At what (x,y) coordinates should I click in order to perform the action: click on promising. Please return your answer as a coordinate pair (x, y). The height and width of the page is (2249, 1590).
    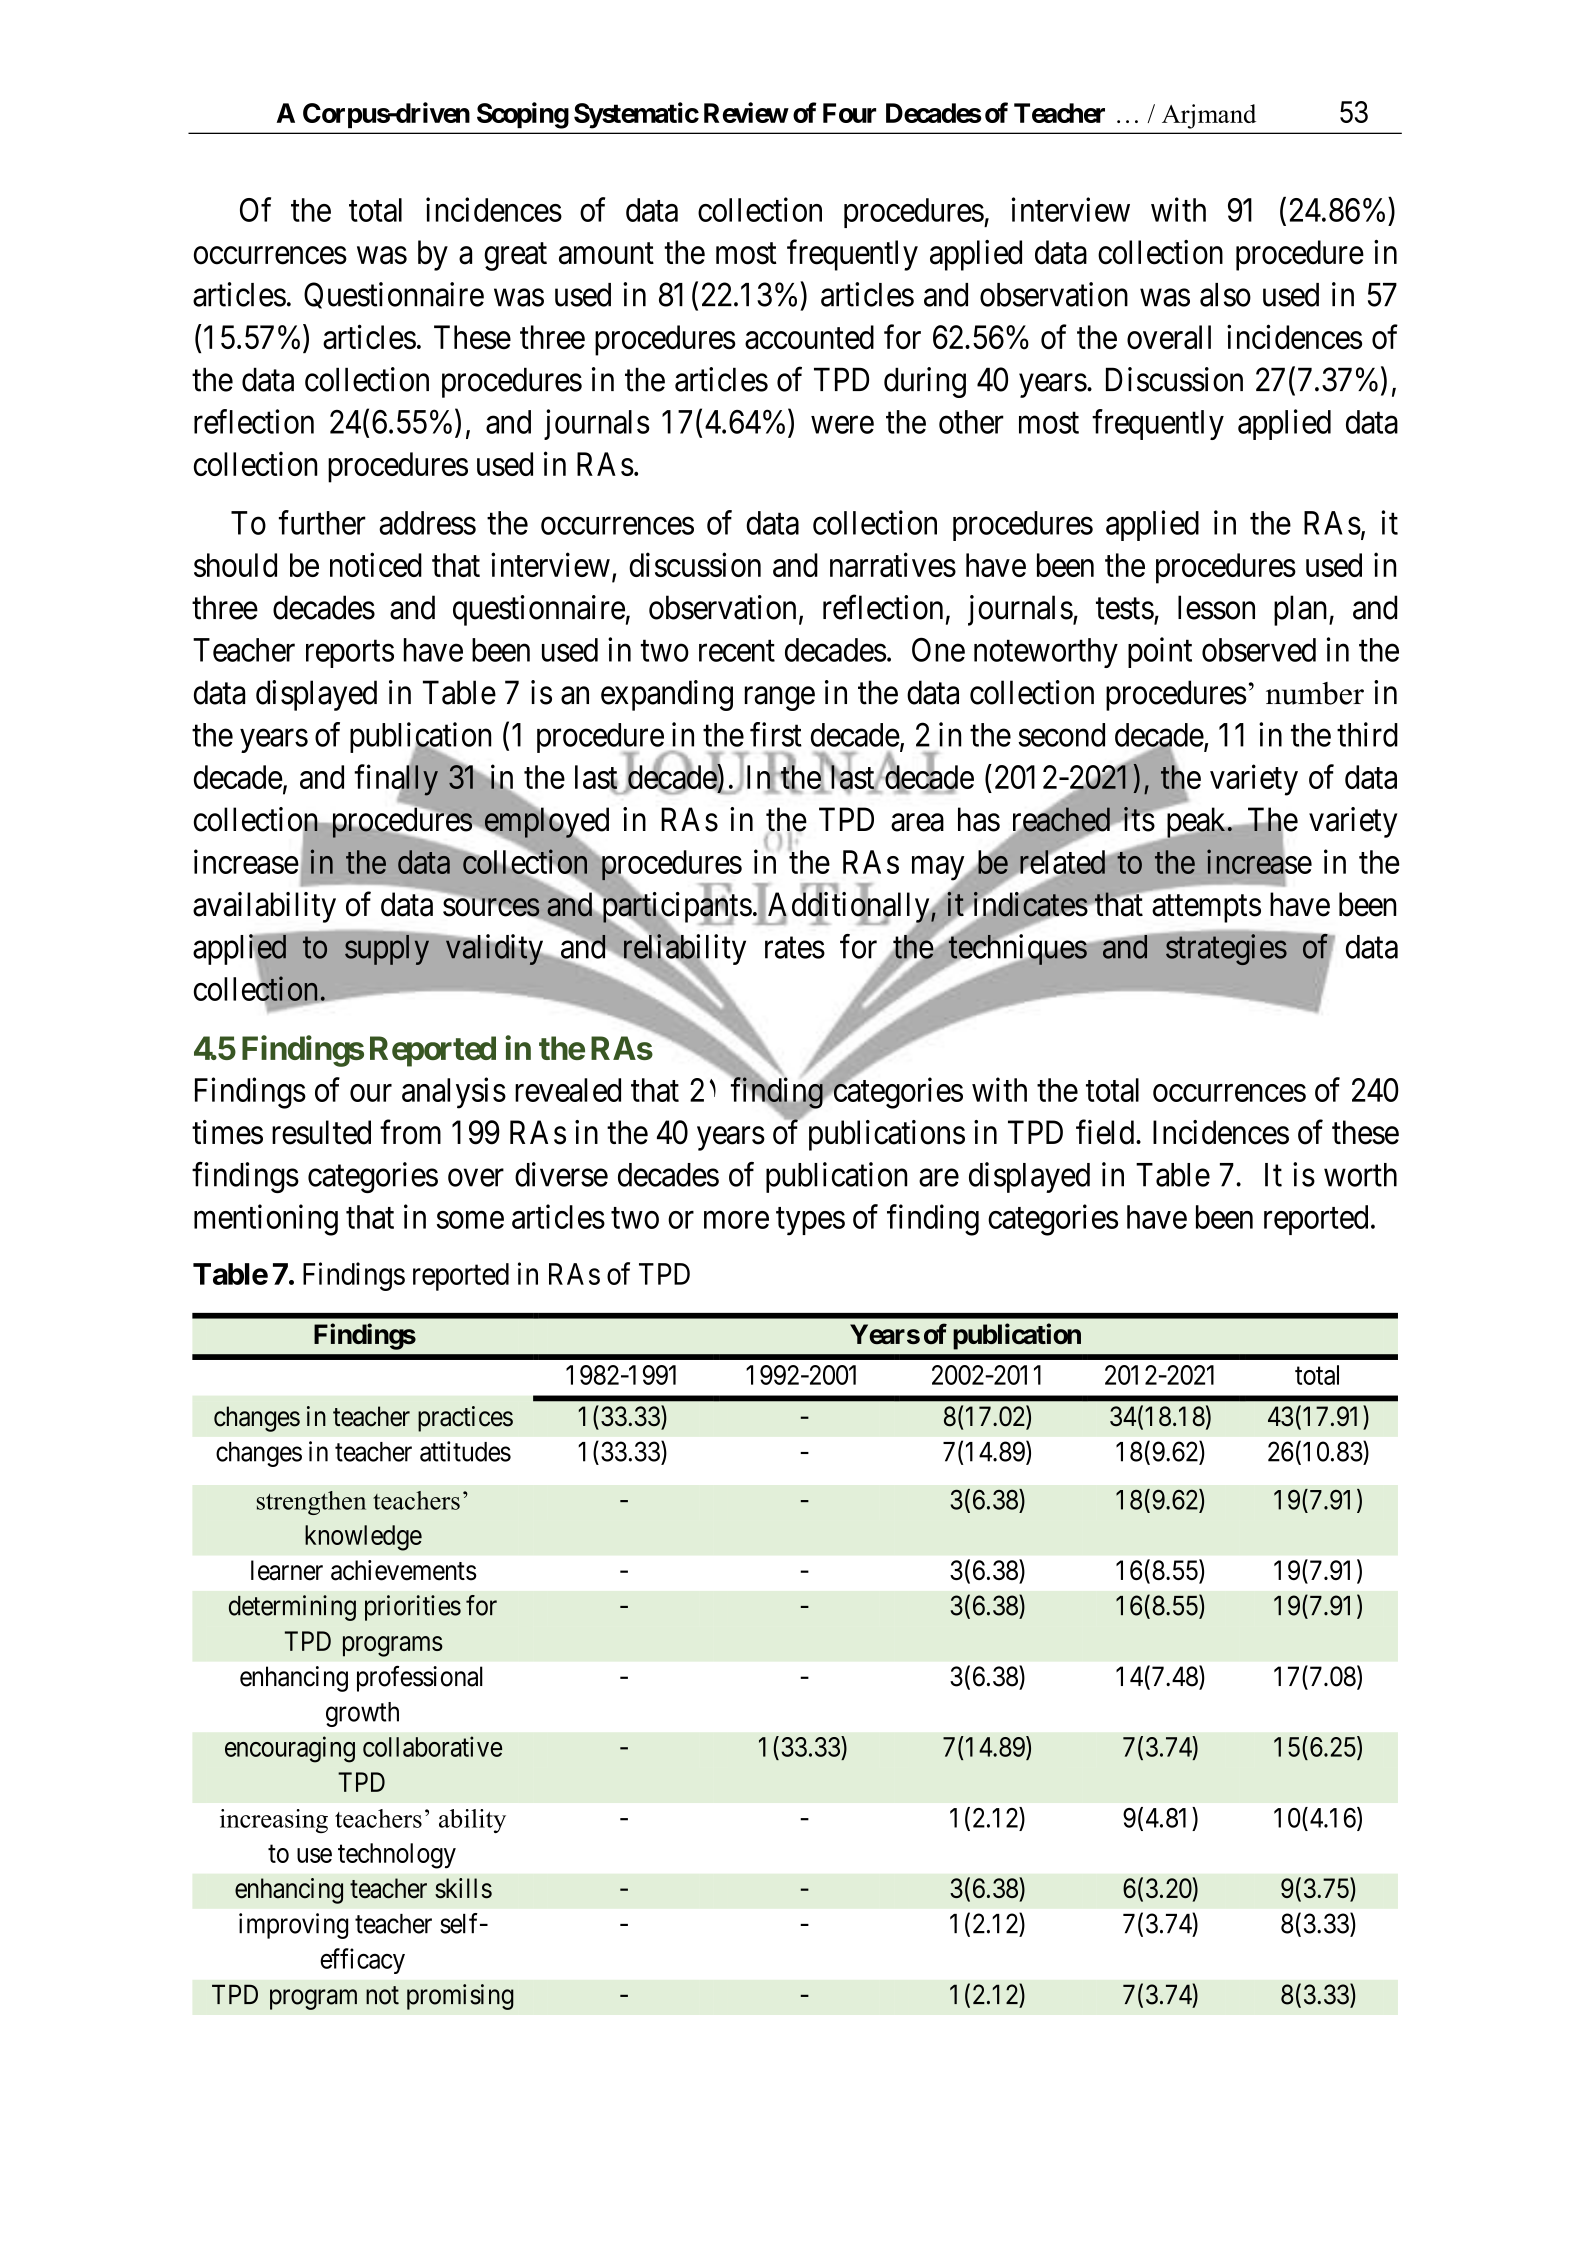
    Looking at the image, I should click on (460, 1997).
